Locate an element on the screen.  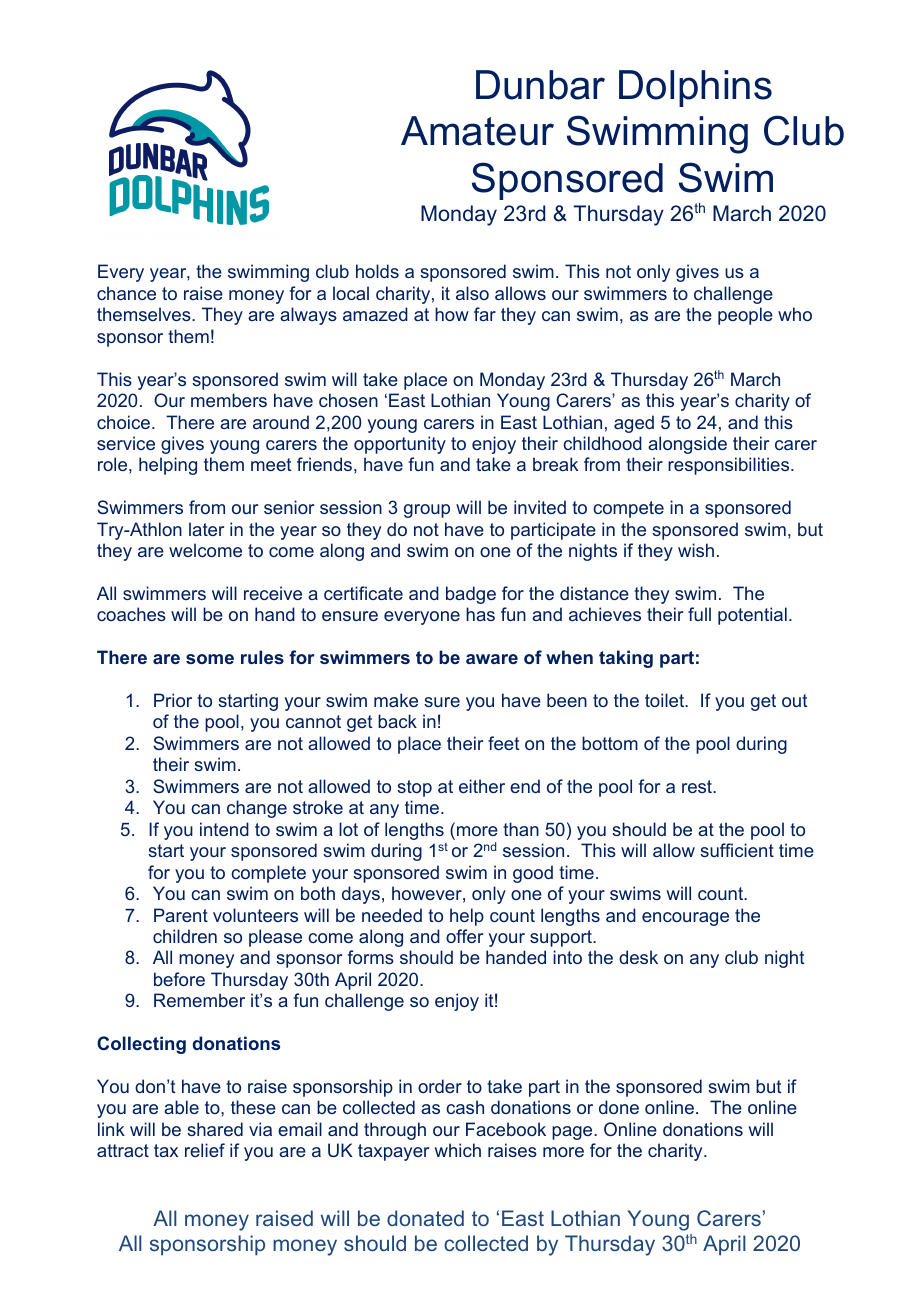
Dunbar is located at coordinates (540, 85).
